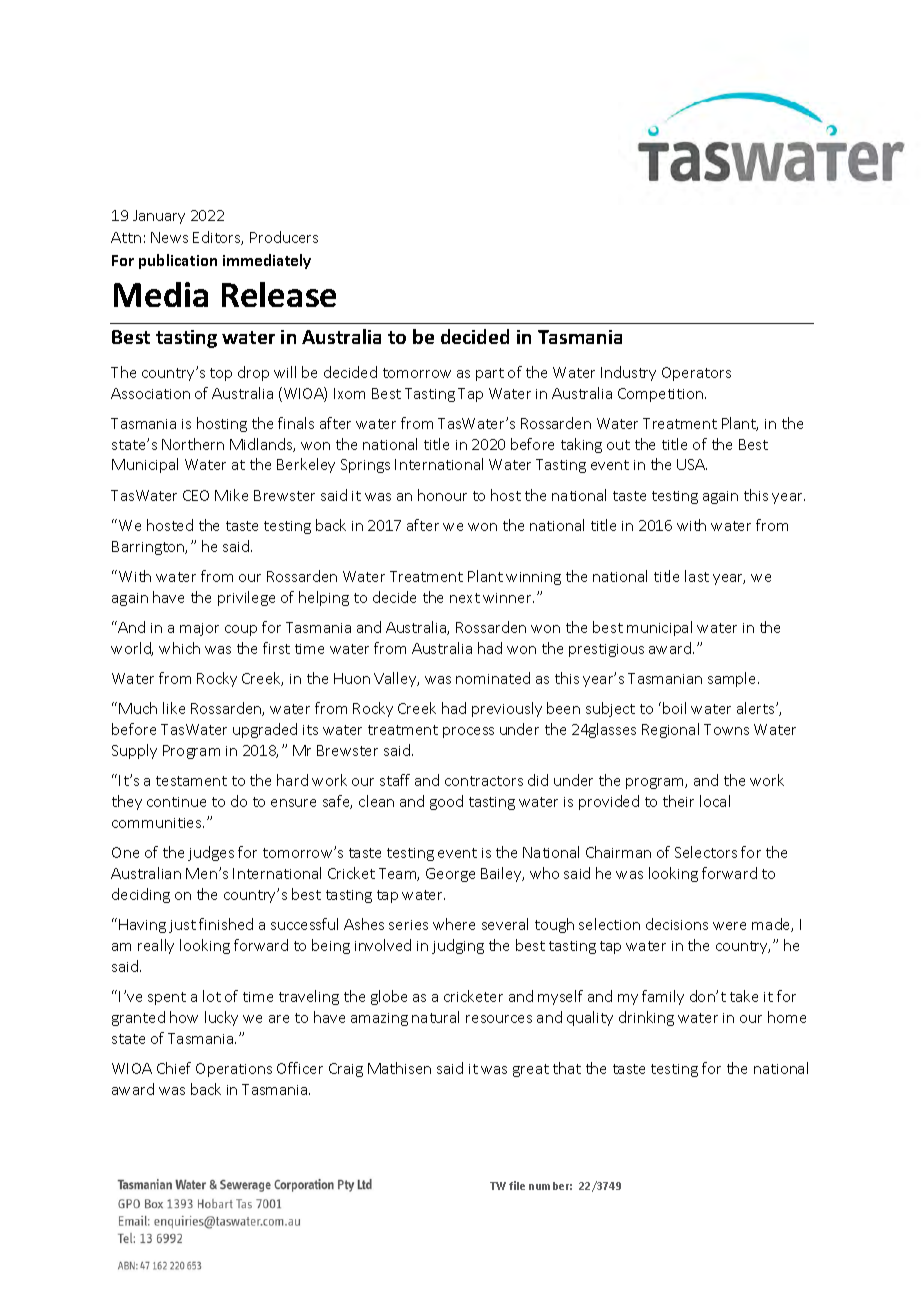 This document has height=1308, width=924. I want to click on Producers, so click(284, 237).
